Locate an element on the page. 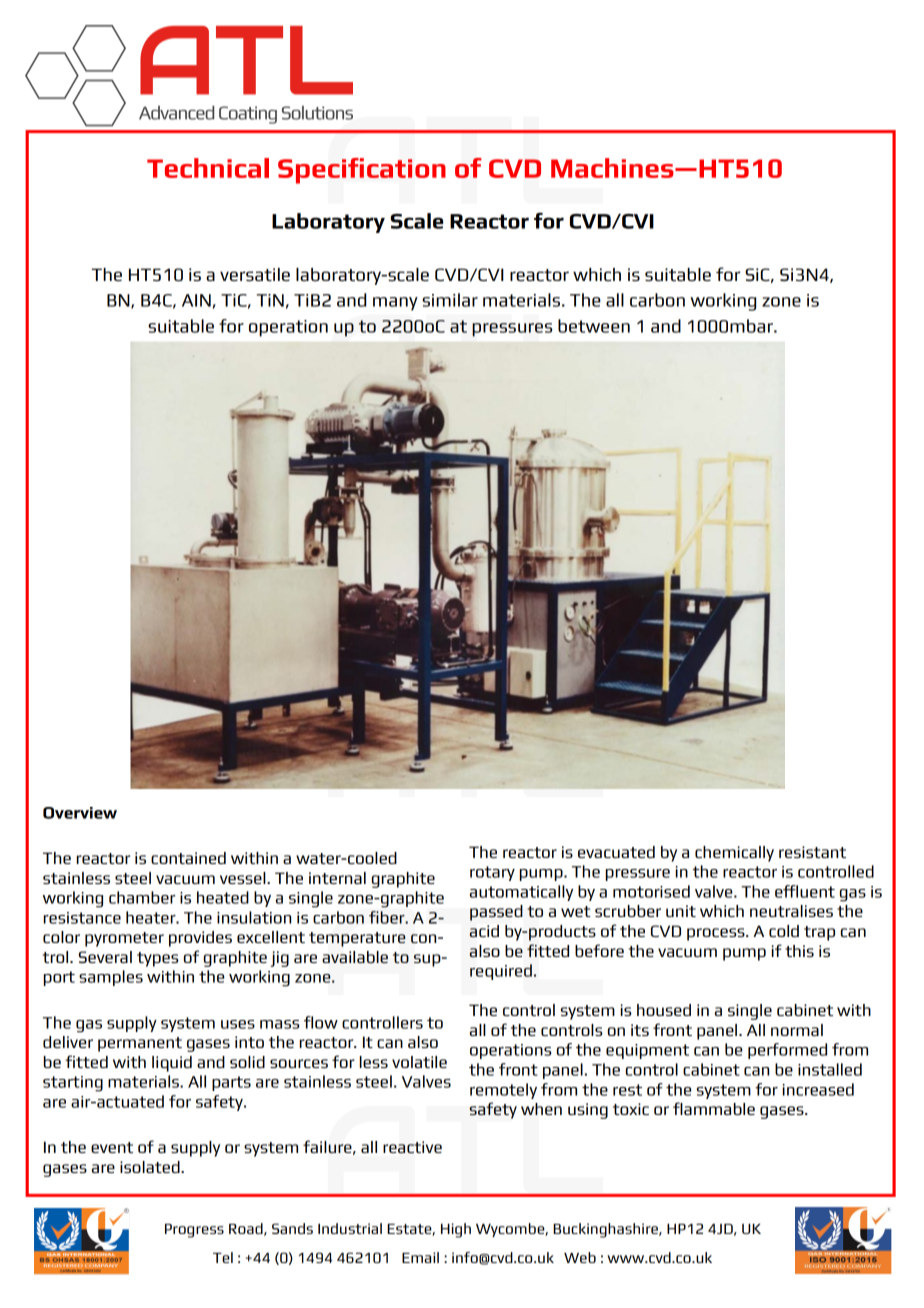 The height and width of the document is (1308, 924). chamber is located at coordinates (142, 897).
